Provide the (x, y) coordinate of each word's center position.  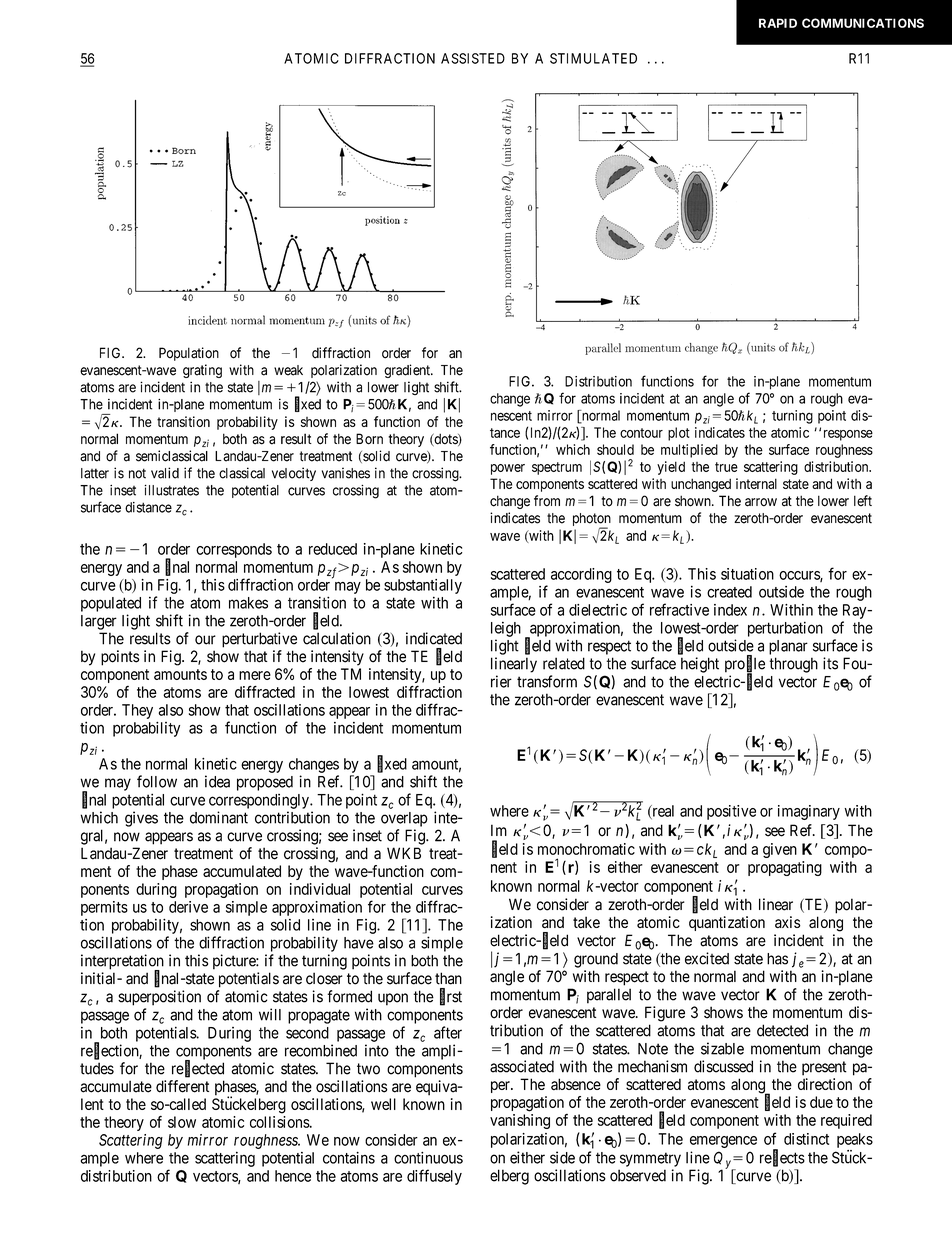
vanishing (520, 1121)
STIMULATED (593, 58)
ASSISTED (473, 58)
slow (182, 1122)
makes (248, 603)
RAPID (778, 23)
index (730, 610)
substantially (423, 586)
